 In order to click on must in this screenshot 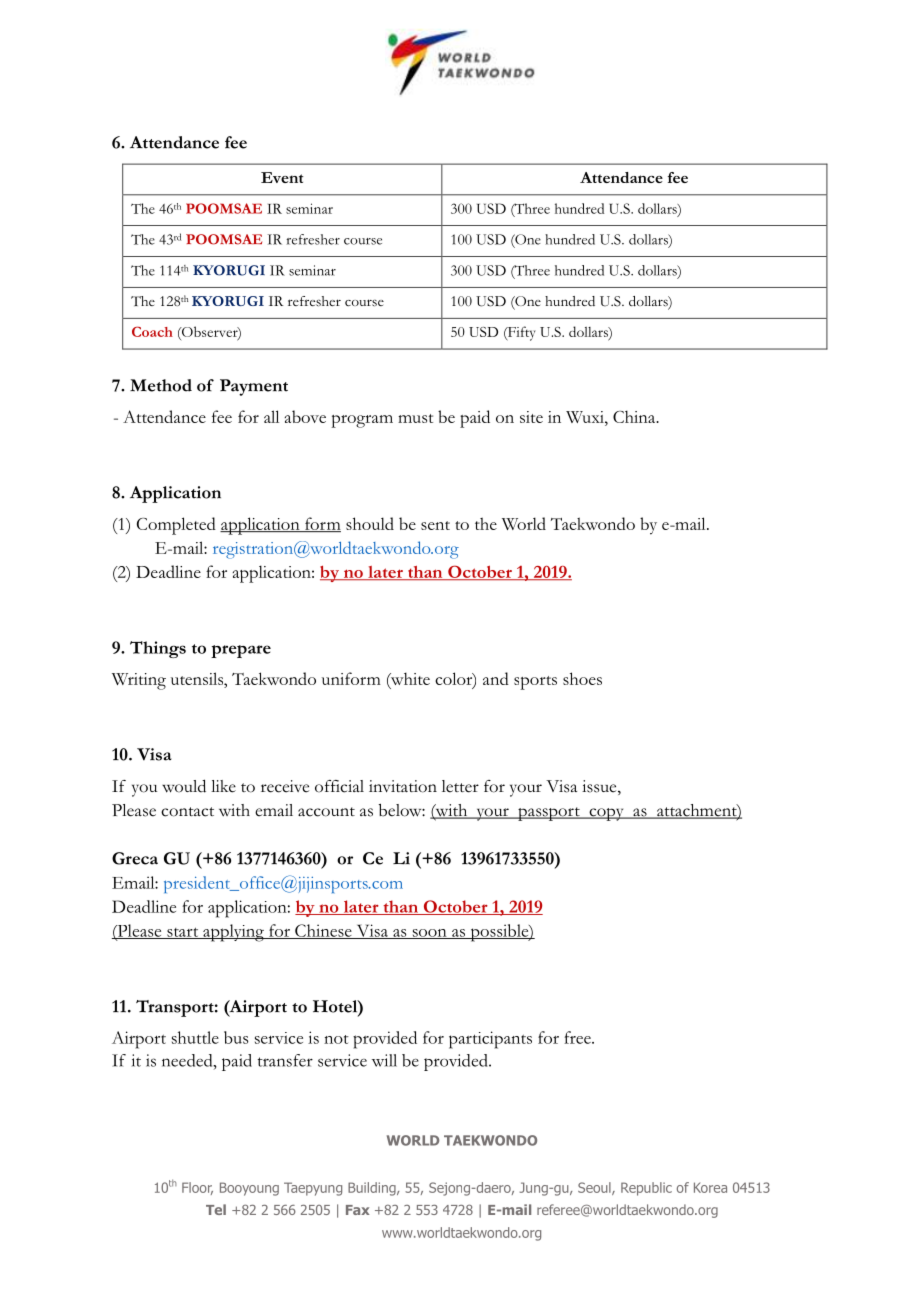, I will do `click(415, 418)`.
